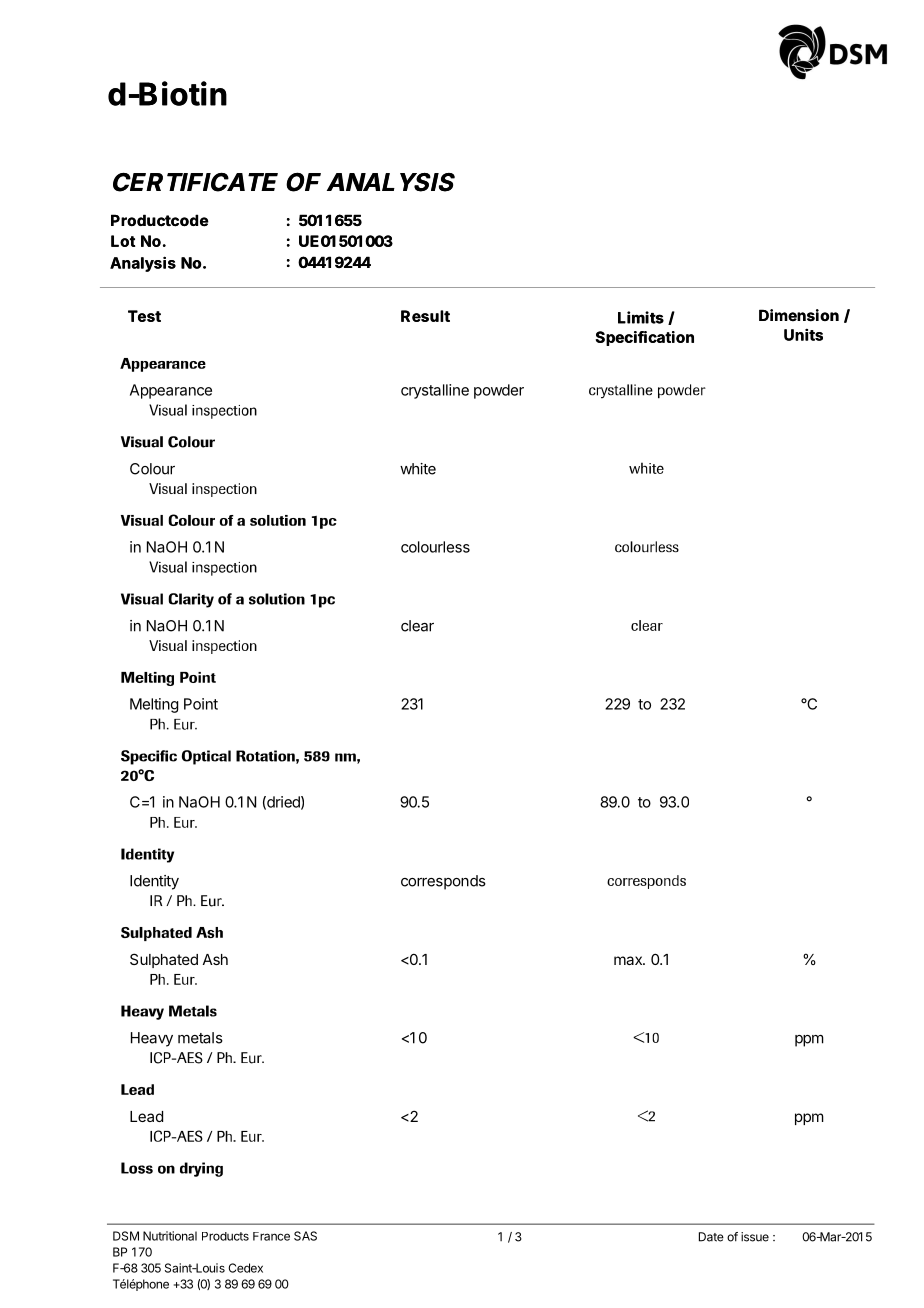 This screenshot has height=1308, width=924. What do you see at coordinates (418, 469) in the screenshot?
I see `white` at bounding box center [418, 469].
